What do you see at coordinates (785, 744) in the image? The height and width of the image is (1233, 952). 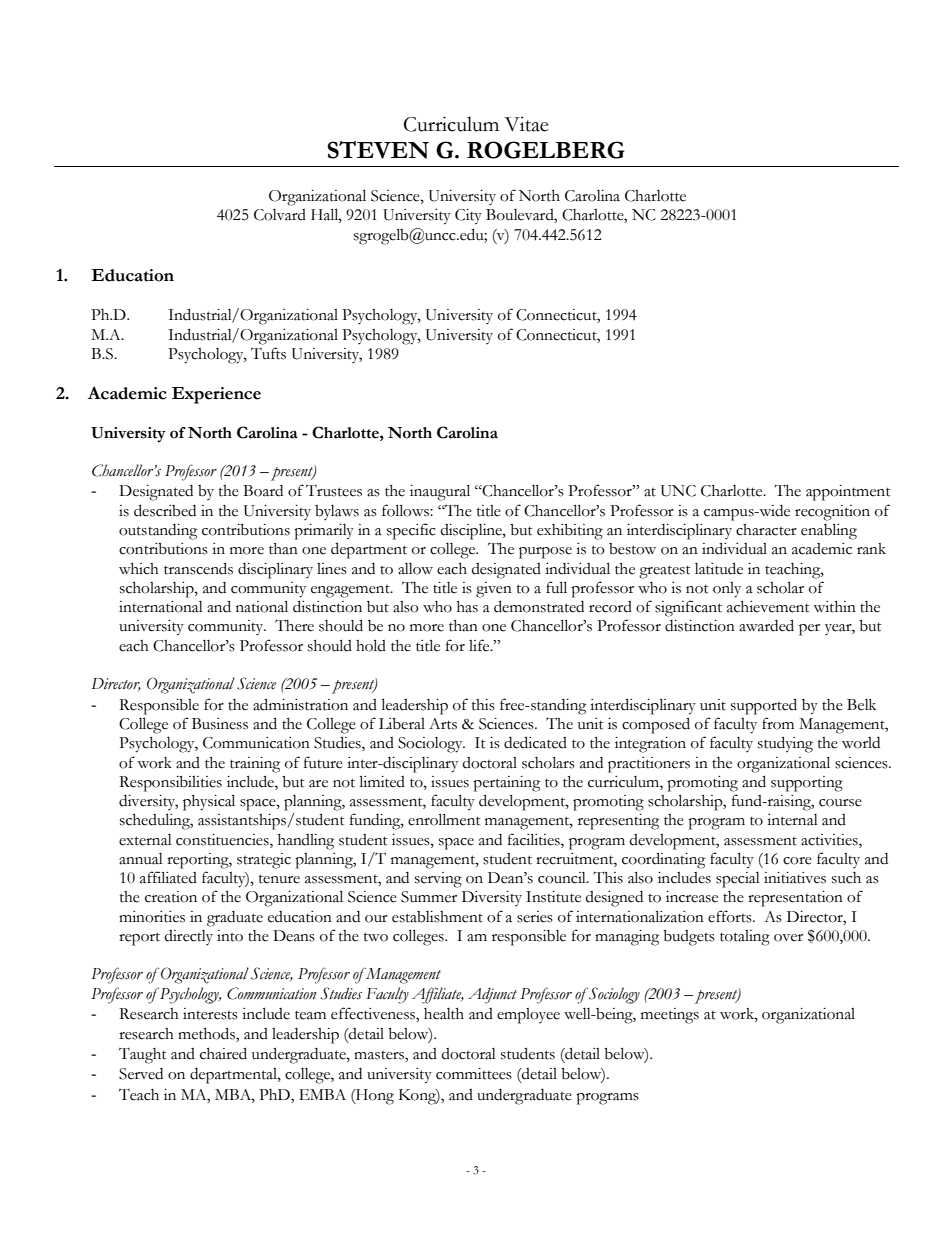 I see `studying` at bounding box center [785, 744].
